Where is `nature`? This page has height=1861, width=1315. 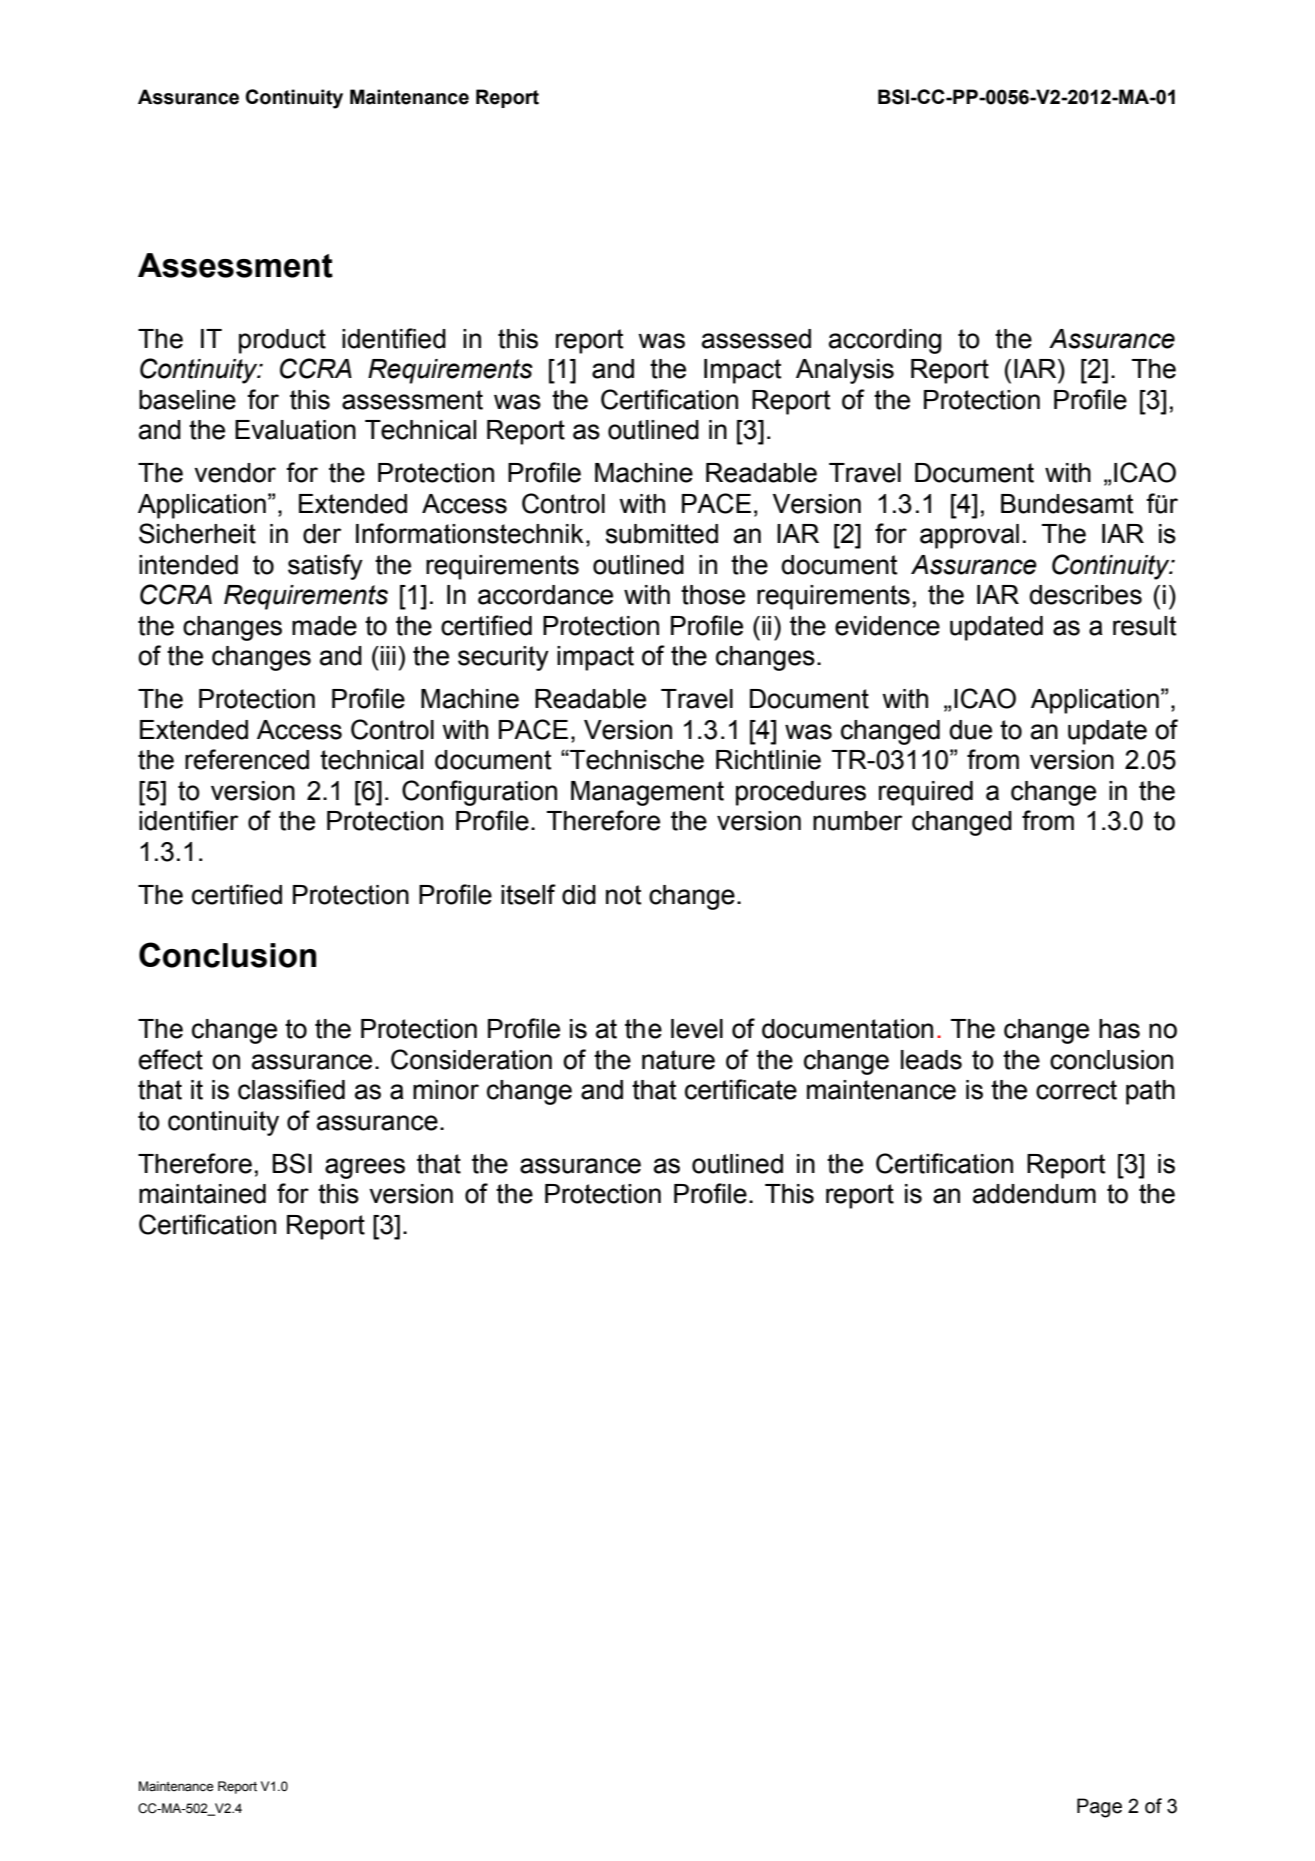 nature is located at coordinates (678, 1060).
